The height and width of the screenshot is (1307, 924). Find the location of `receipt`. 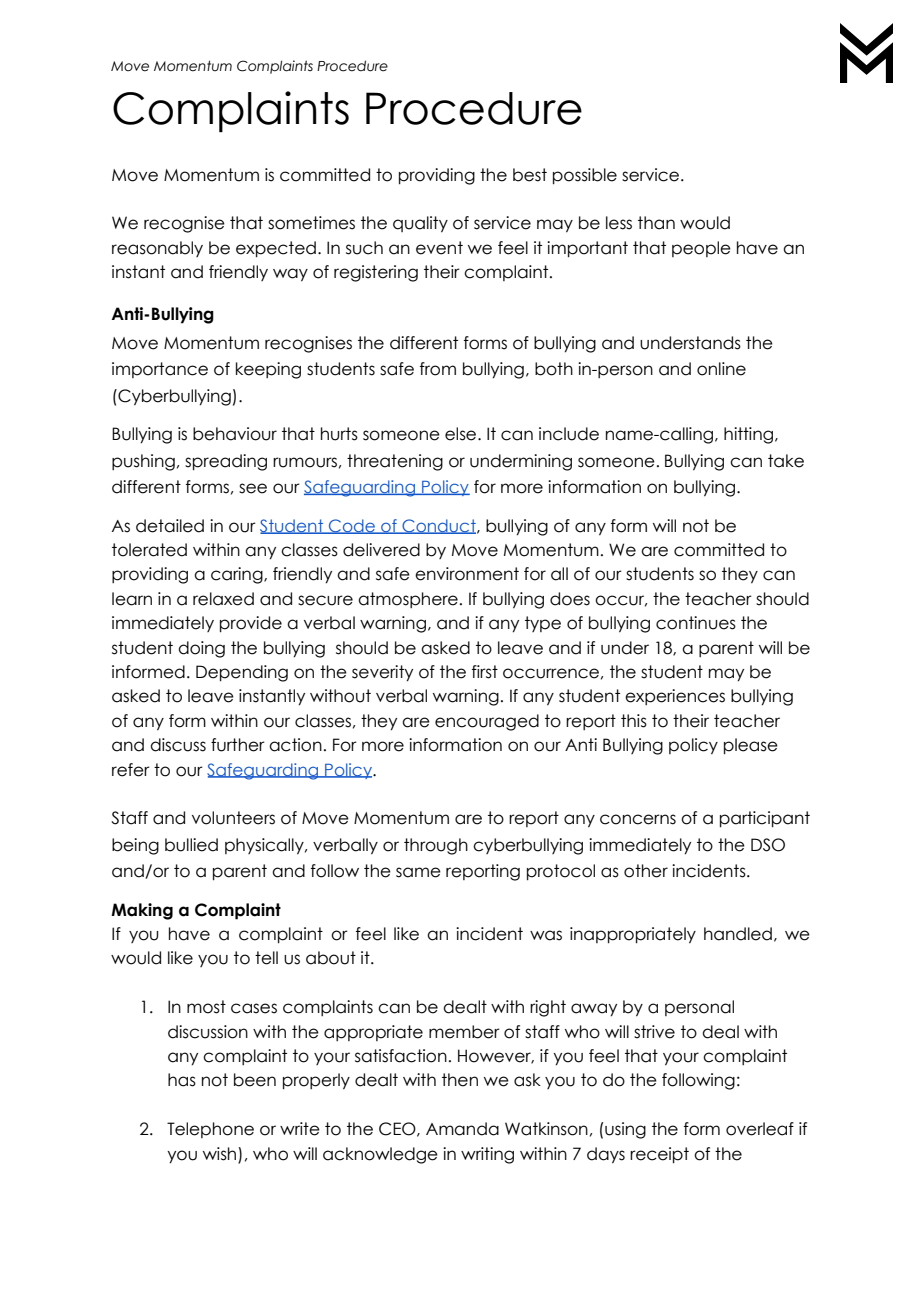

receipt is located at coordinates (659, 1155).
